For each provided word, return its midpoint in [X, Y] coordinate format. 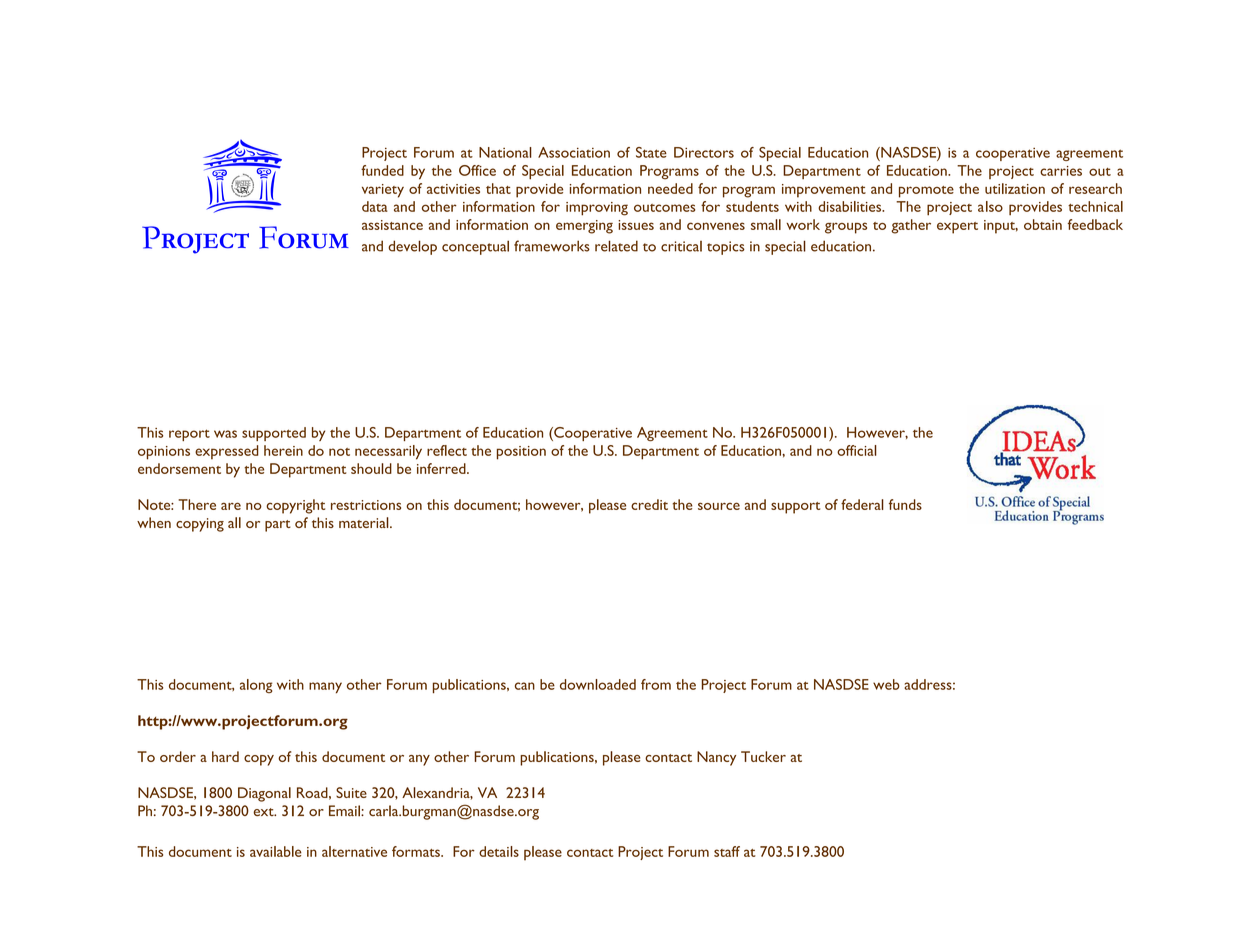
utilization [1015, 188]
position [521, 453]
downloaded [598, 684]
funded [382, 170]
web [886, 684]
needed [670, 188]
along [256, 686]
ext [264, 812]
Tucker [763, 756]
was [225, 434]
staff [727, 851]
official [857, 450]
